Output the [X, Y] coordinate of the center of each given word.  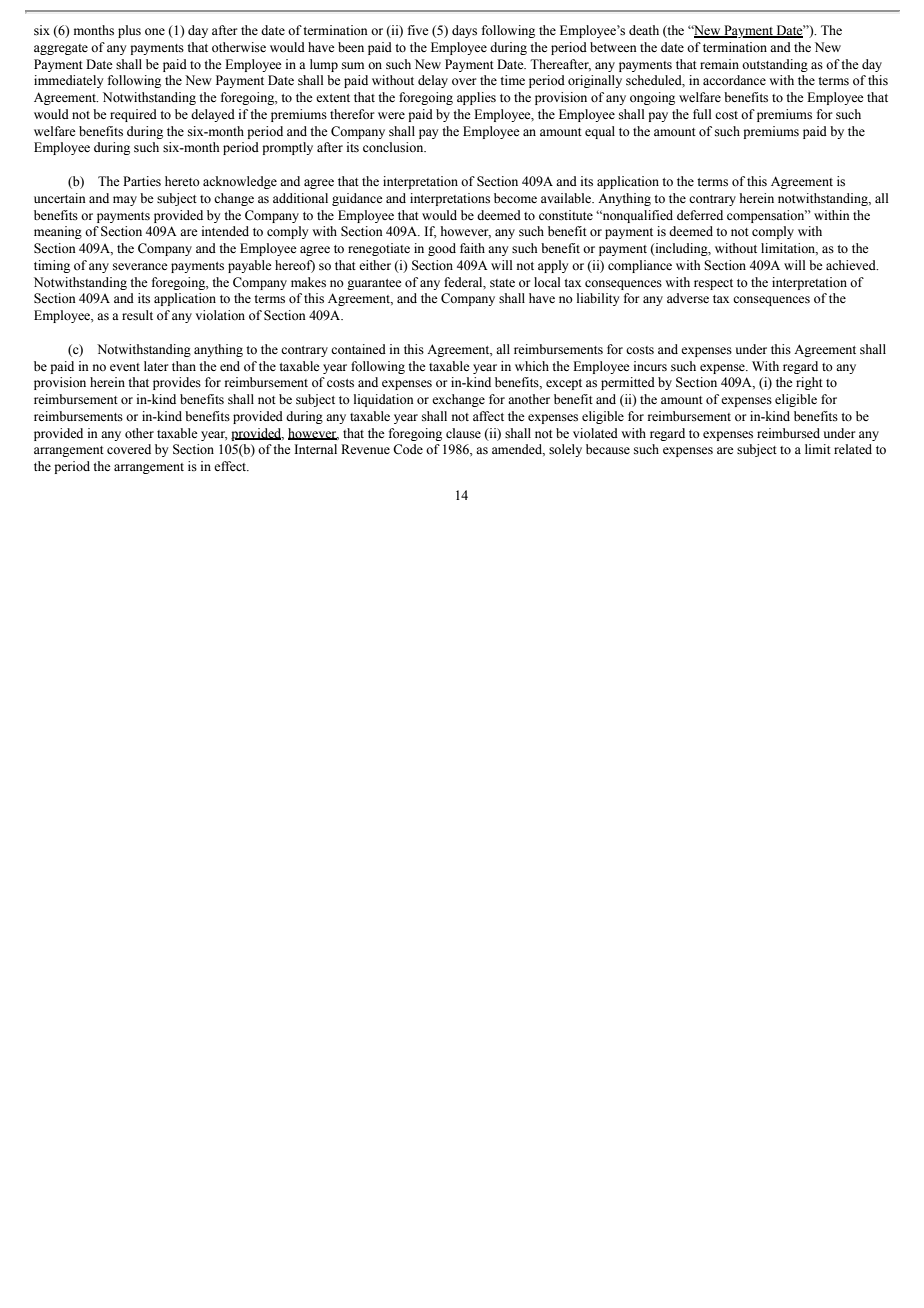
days [464, 31]
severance [140, 266]
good [442, 249]
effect [231, 466]
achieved [852, 265]
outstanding [775, 65]
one [155, 31]
